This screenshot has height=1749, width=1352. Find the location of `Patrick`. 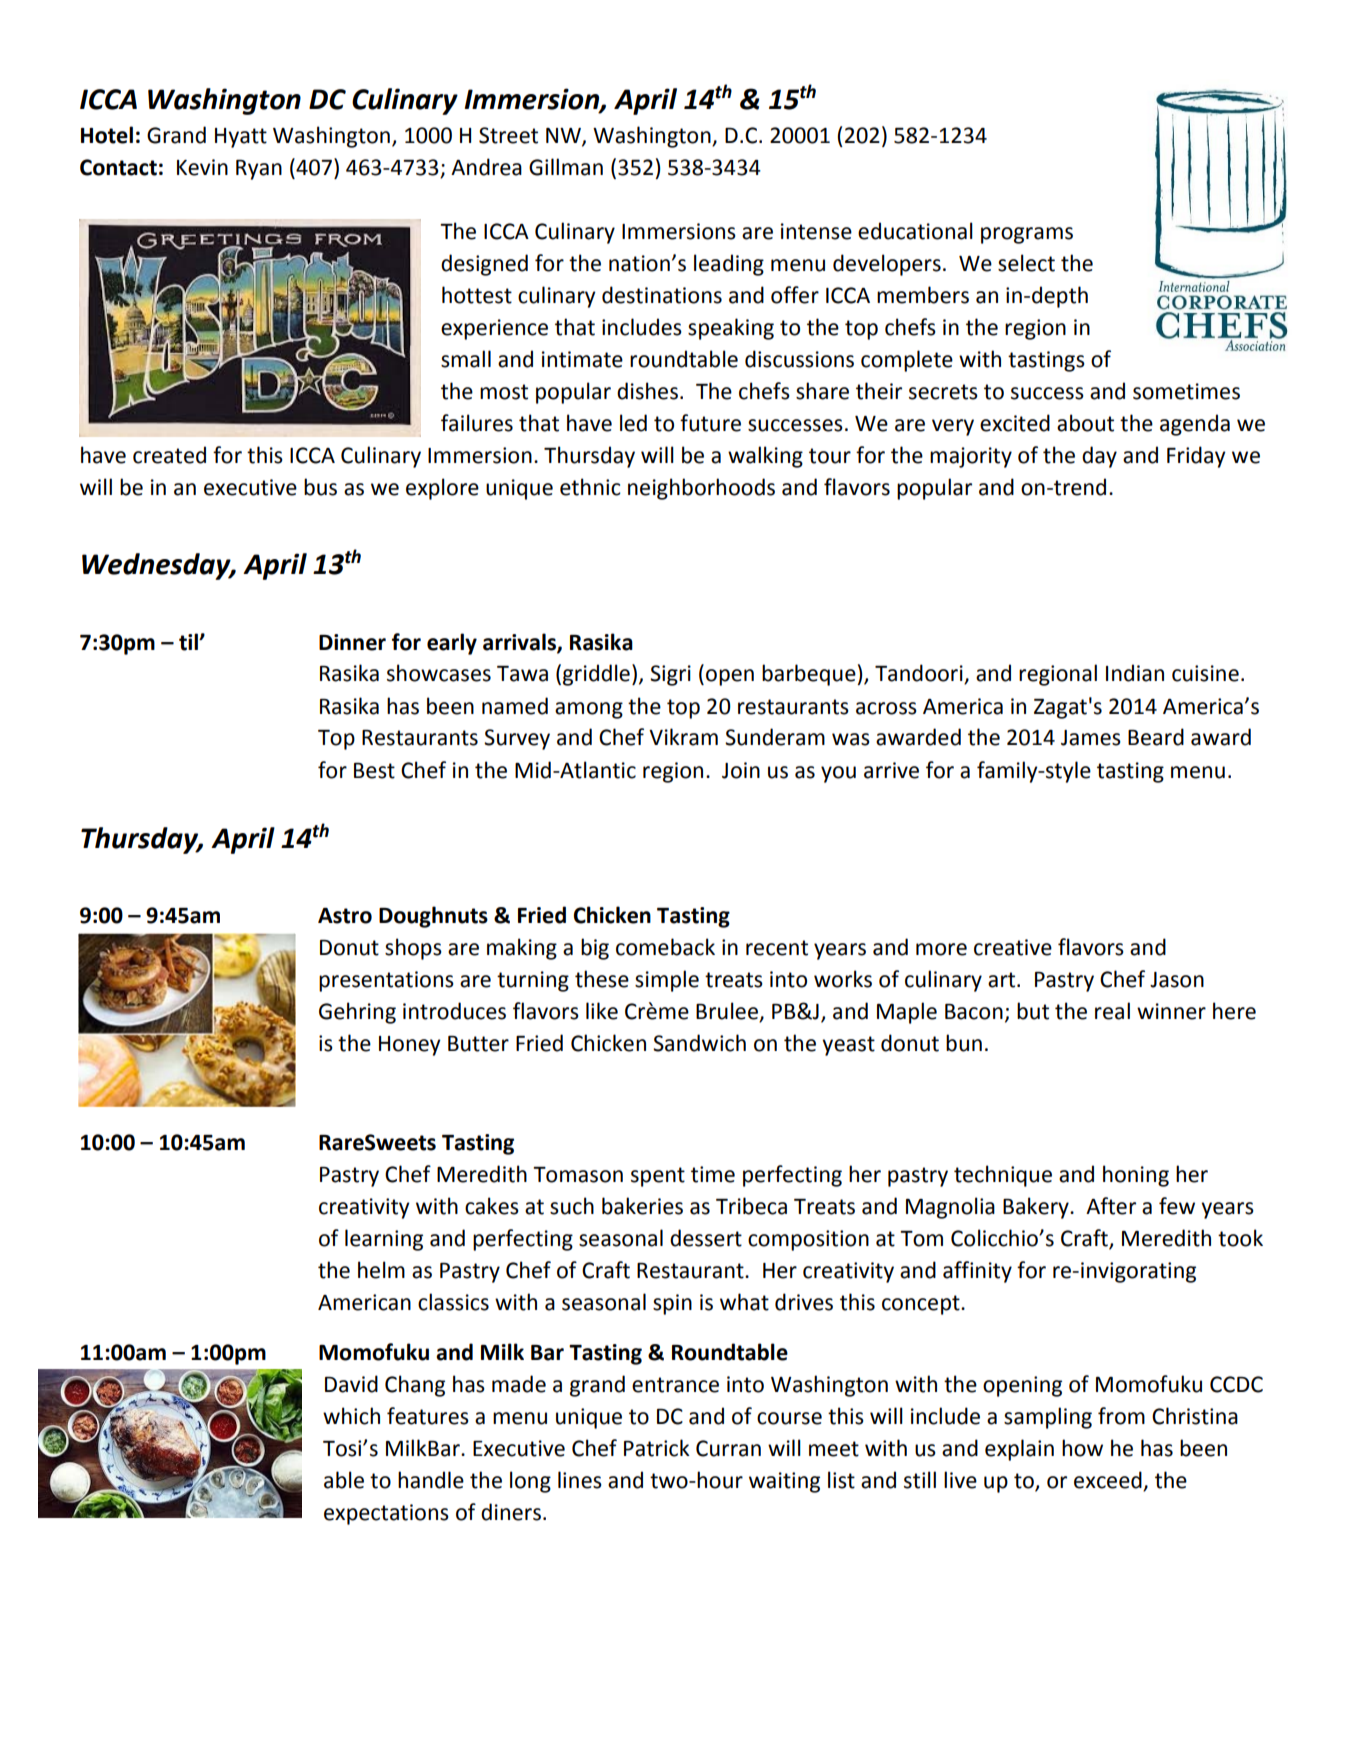

Patrick is located at coordinates (657, 1448).
